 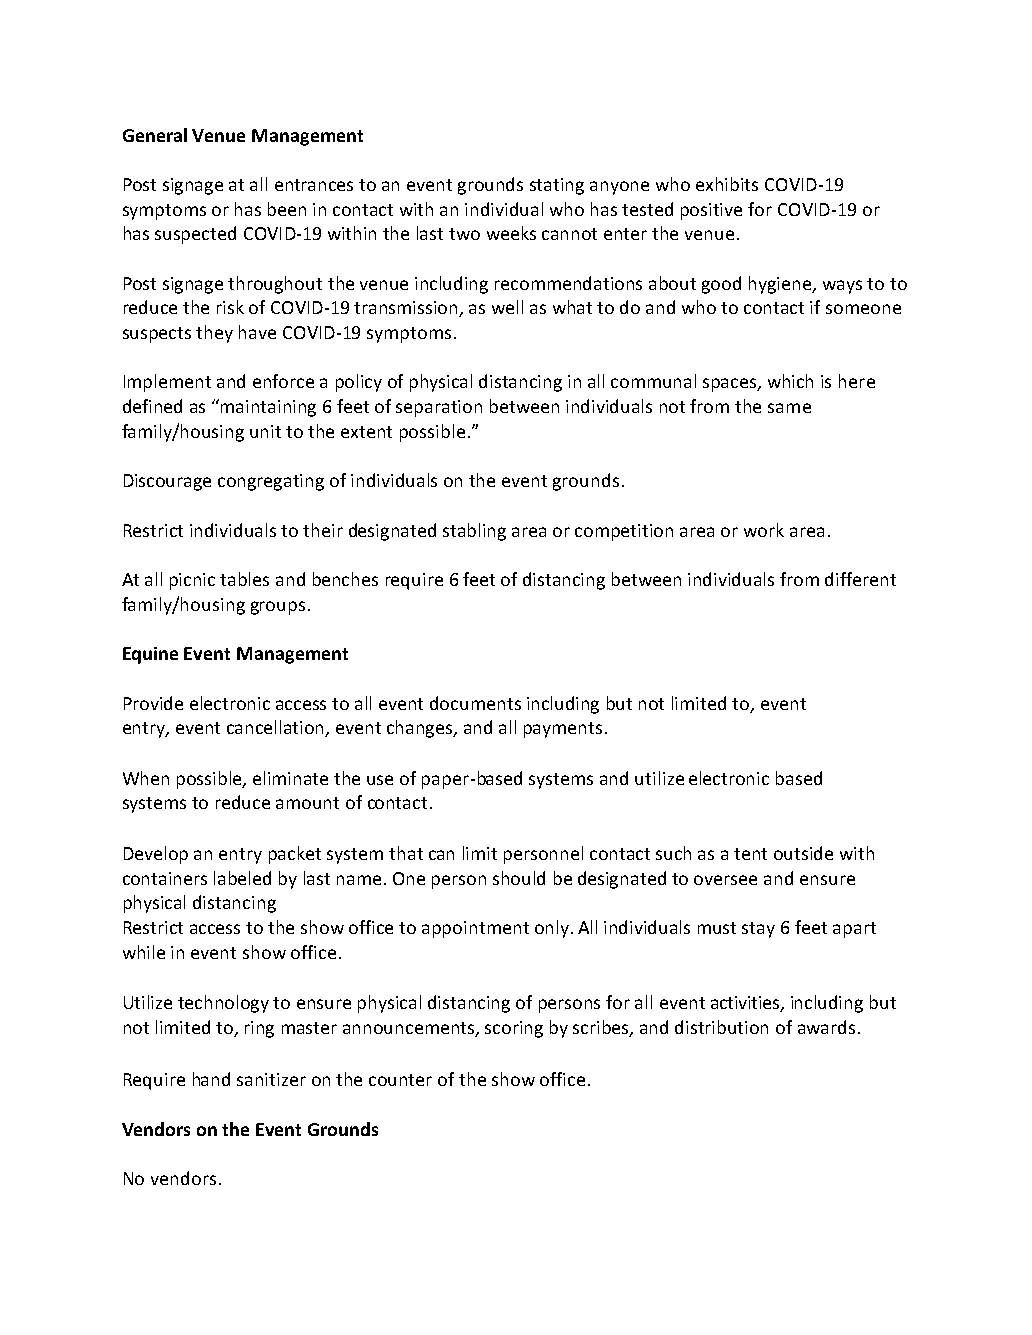 I want to click on stating, so click(x=557, y=186).
